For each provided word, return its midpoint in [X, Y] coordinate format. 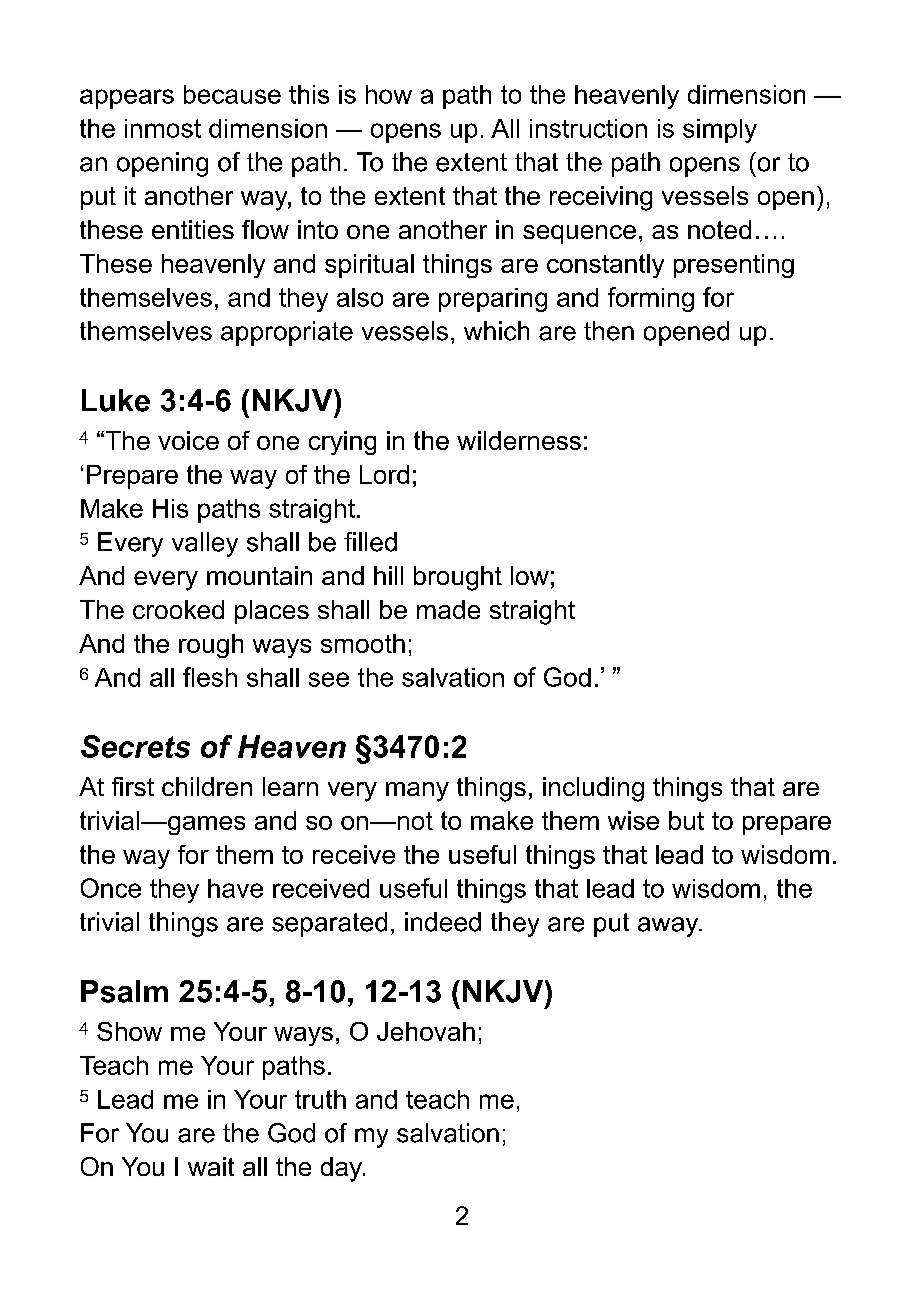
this [309, 94]
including [593, 789]
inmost [163, 128]
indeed [443, 922]
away [669, 927]
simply [720, 131]
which [496, 331]
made [448, 609]
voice [188, 440]
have [235, 888]
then [609, 331]
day [343, 1169]
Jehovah [426, 1031]
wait [211, 1166]
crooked [178, 609]
